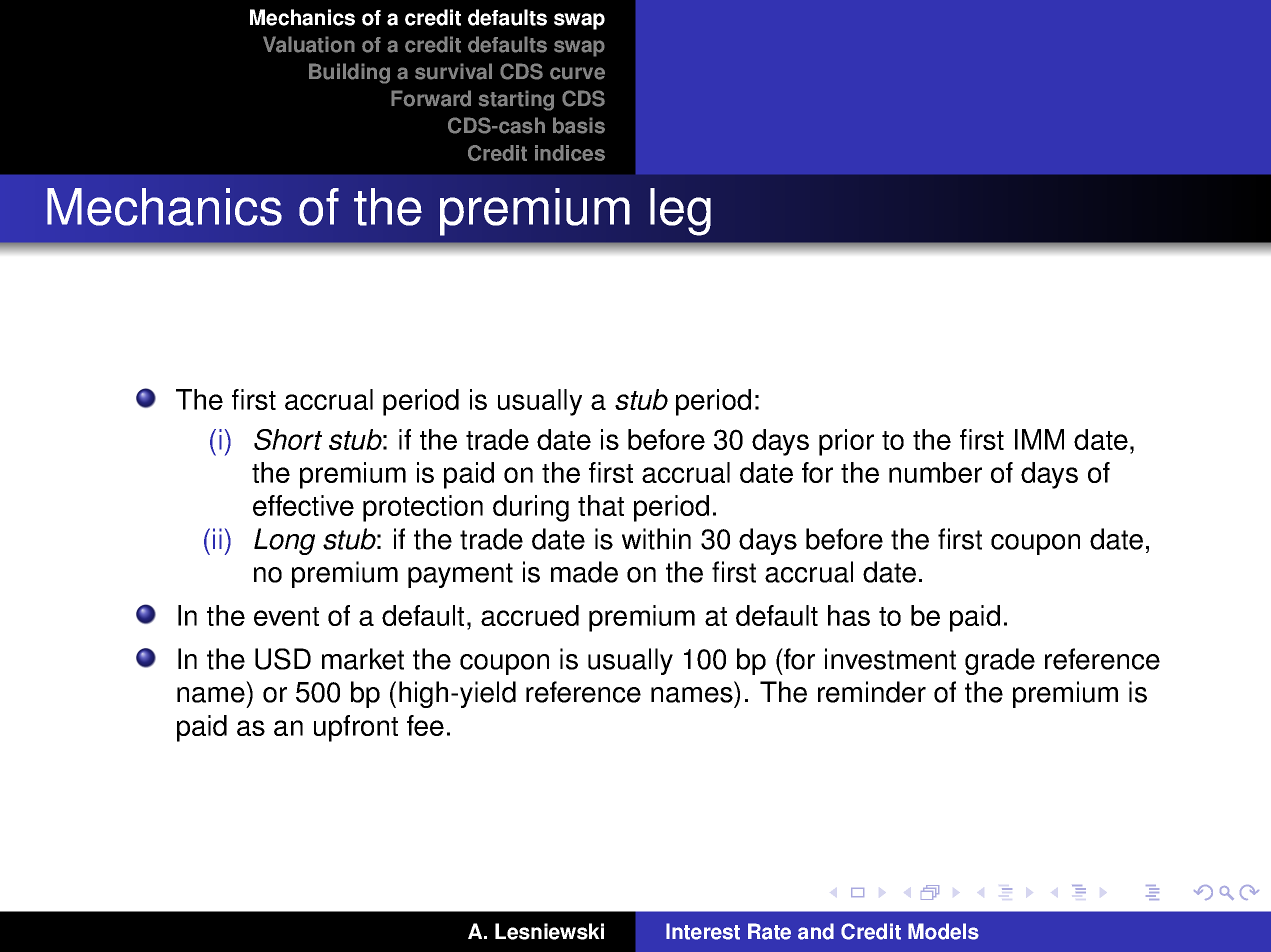 The height and width of the document is (952, 1271). What do you see at coordinates (601, 505) in the document?
I see `that` at bounding box center [601, 505].
